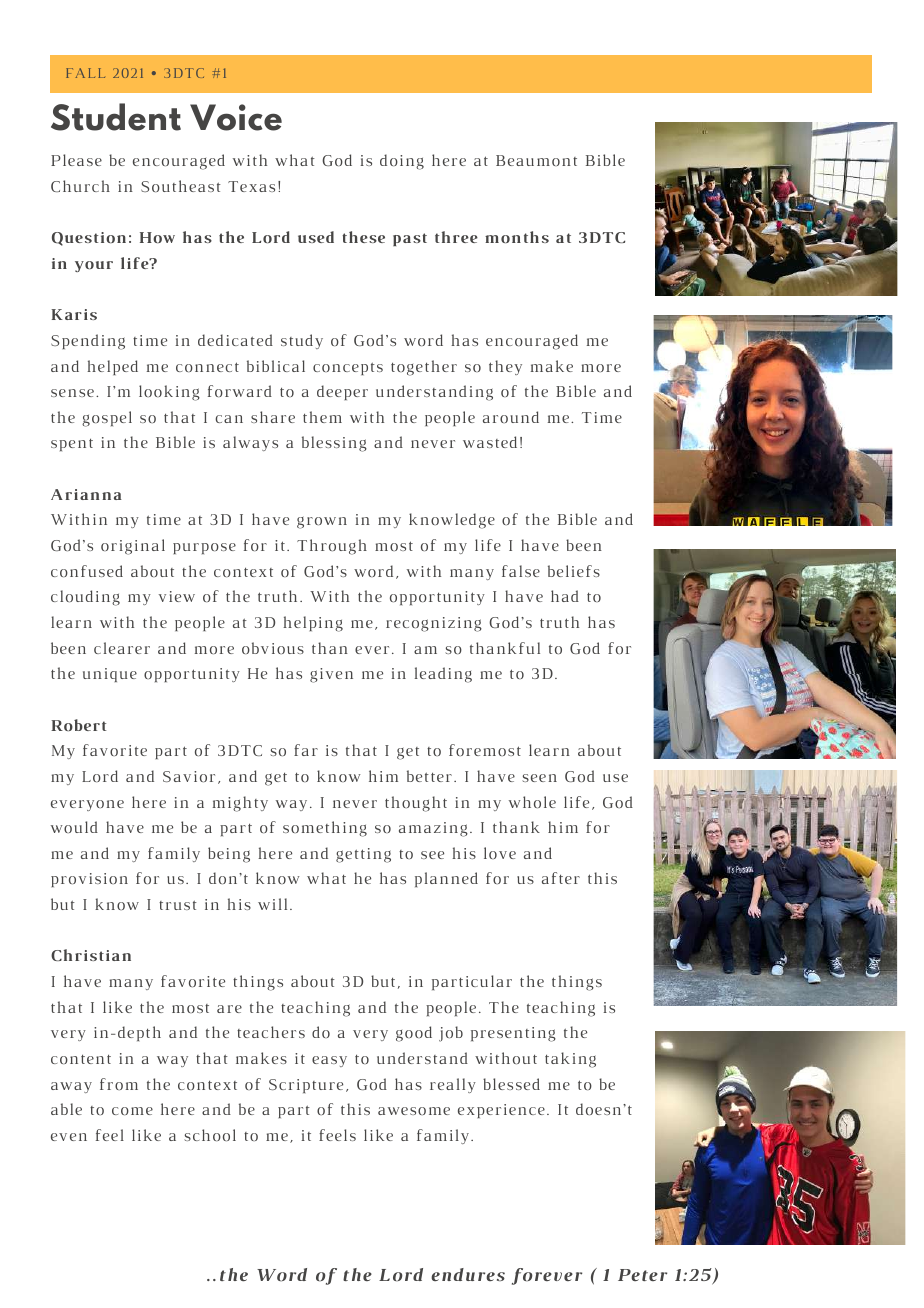 Image resolution: width=924 pixels, height=1308 pixels. Describe the element at coordinates (110, 675) in the image. I see `unique` at that location.
